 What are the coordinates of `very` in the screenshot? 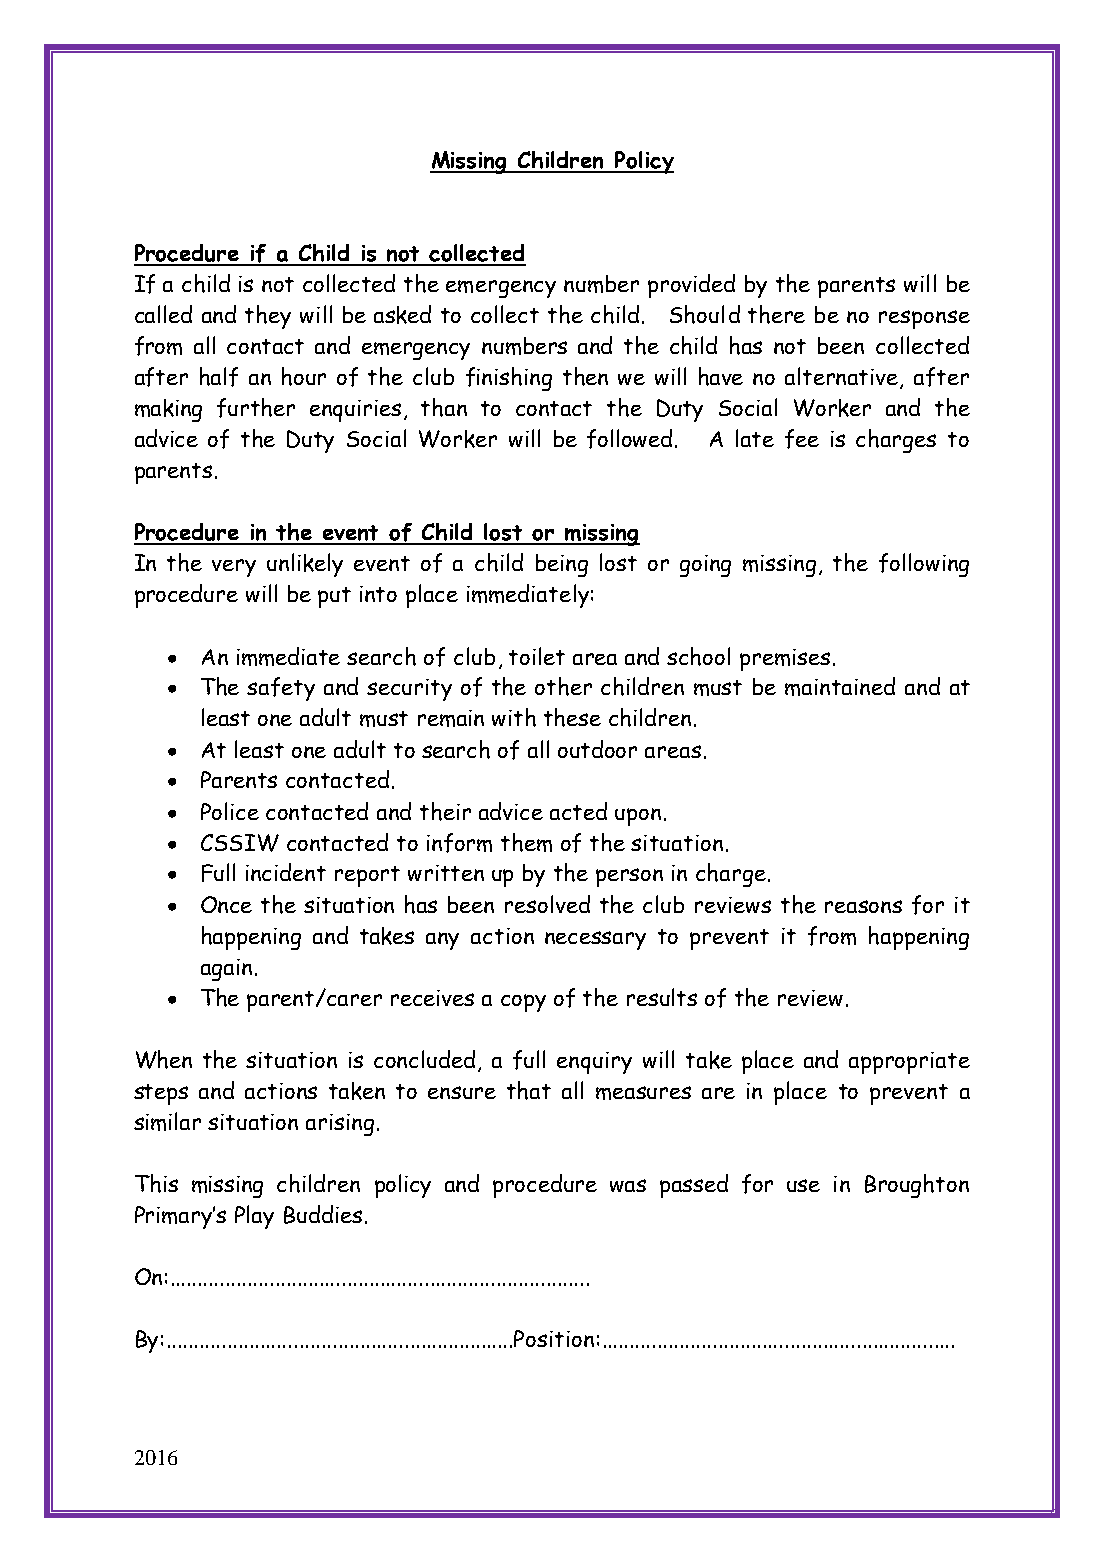 It's located at (234, 568).
